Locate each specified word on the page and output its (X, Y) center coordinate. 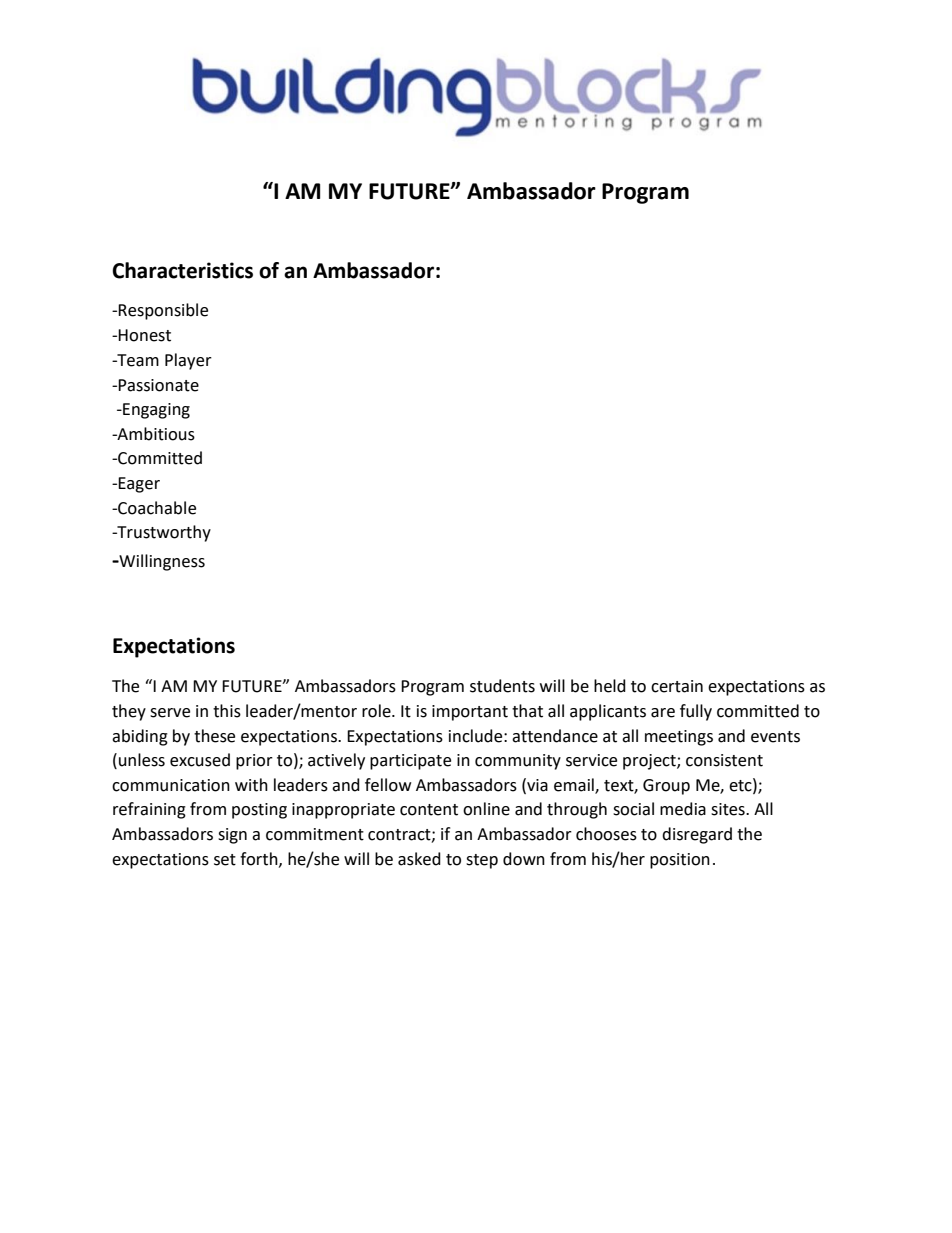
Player (188, 361)
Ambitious (155, 434)
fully (696, 712)
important (470, 713)
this (227, 711)
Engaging (155, 411)
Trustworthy (163, 533)
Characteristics (182, 270)
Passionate (158, 385)
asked (419, 859)
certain (677, 686)
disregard (697, 835)
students (502, 686)
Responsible (163, 311)
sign (232, 836)
